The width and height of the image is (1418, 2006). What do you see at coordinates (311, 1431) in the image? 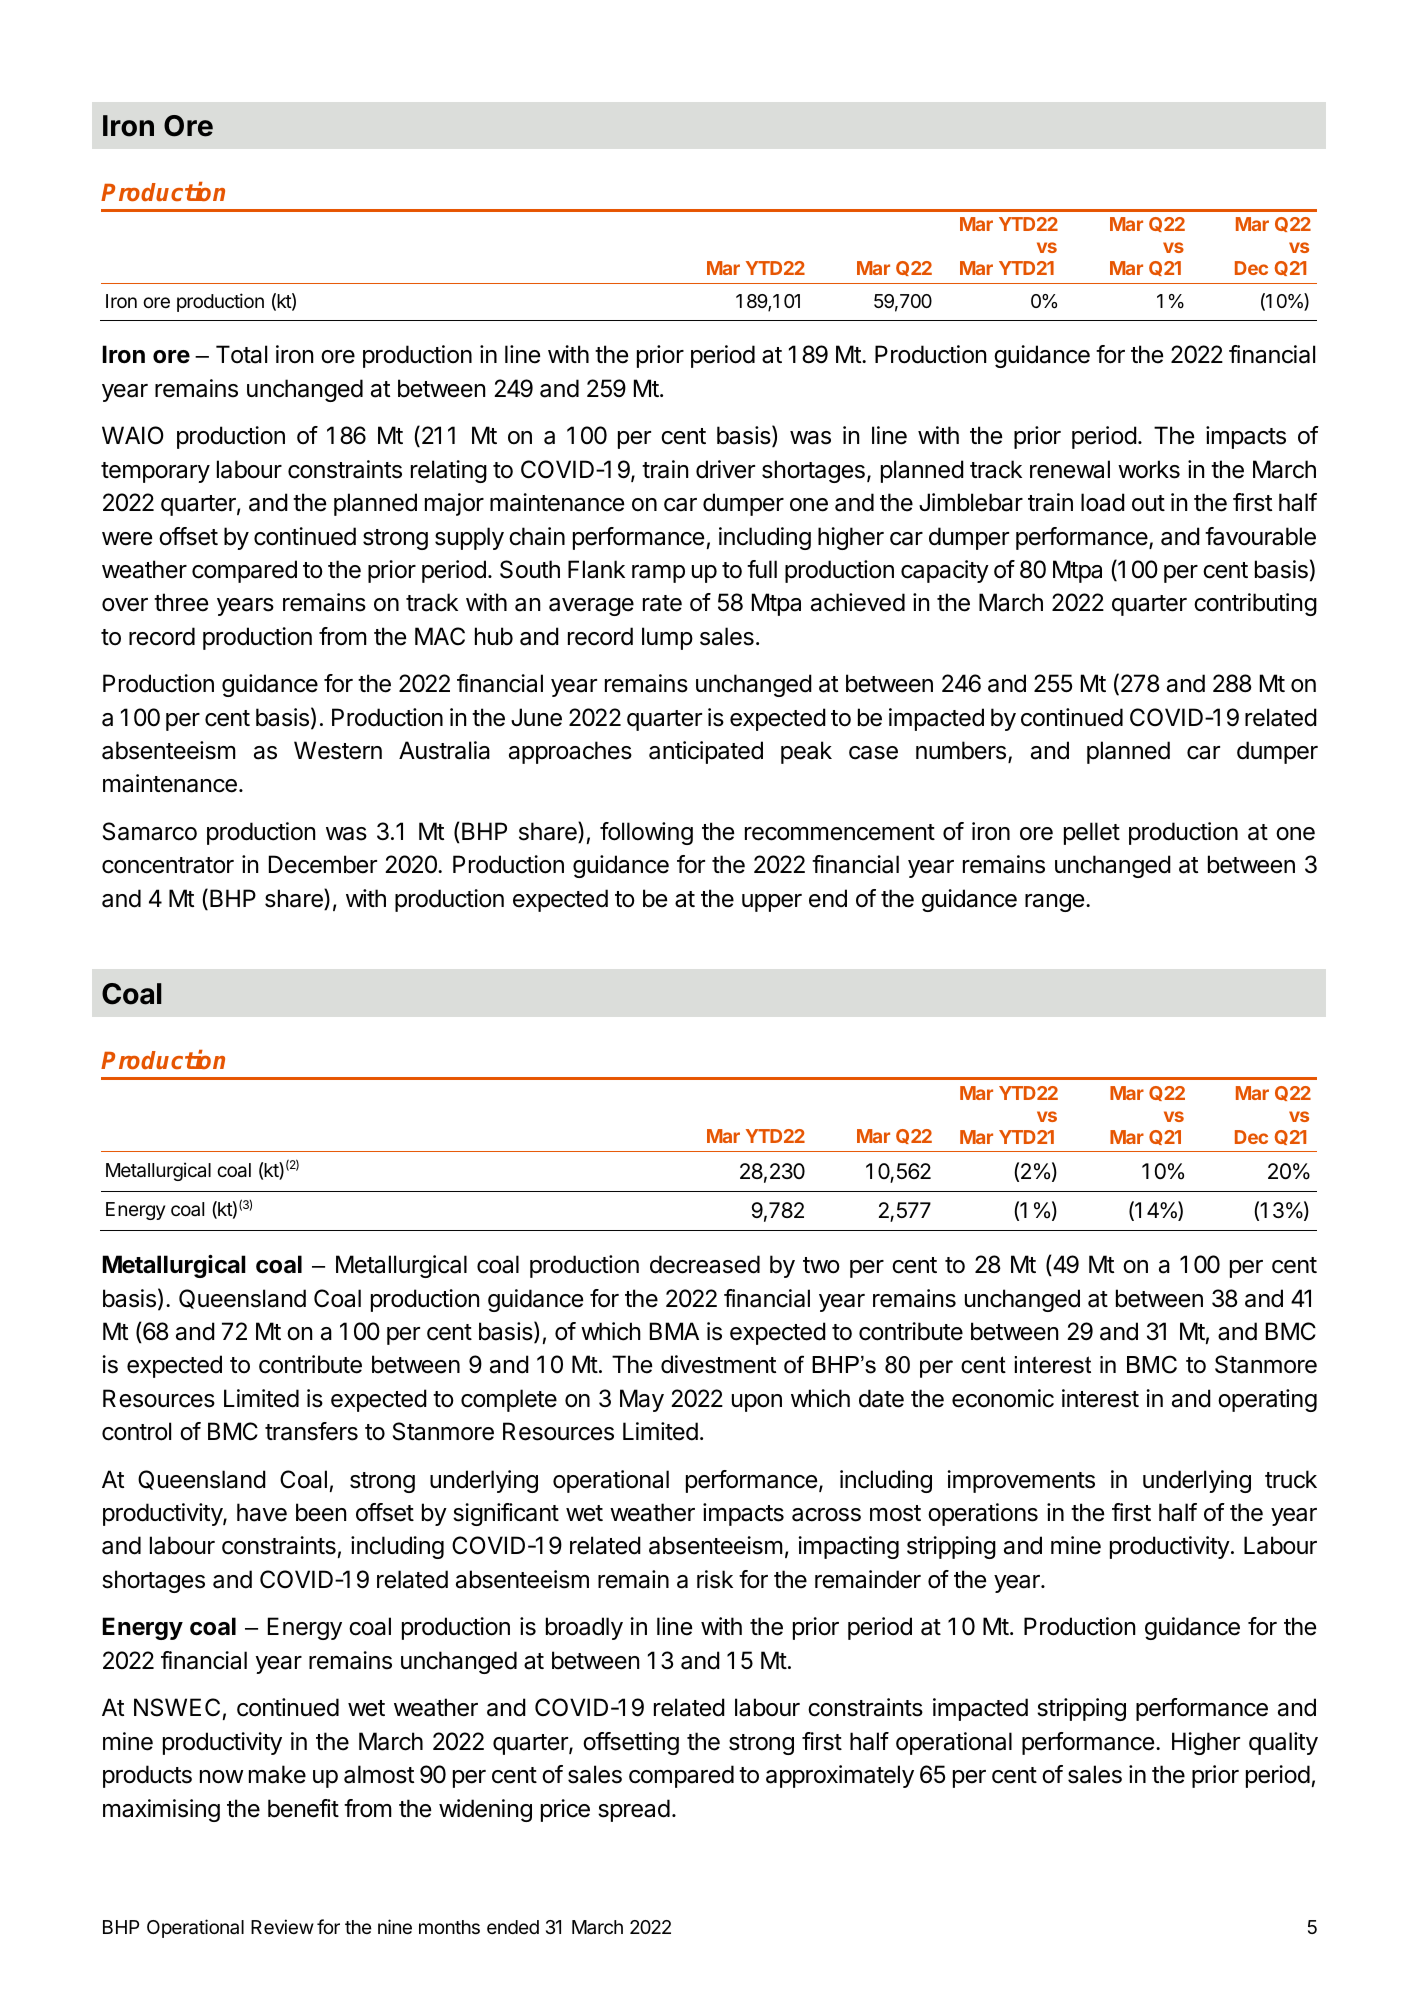
I see `transfers` at bounding box center [311, 1431].
